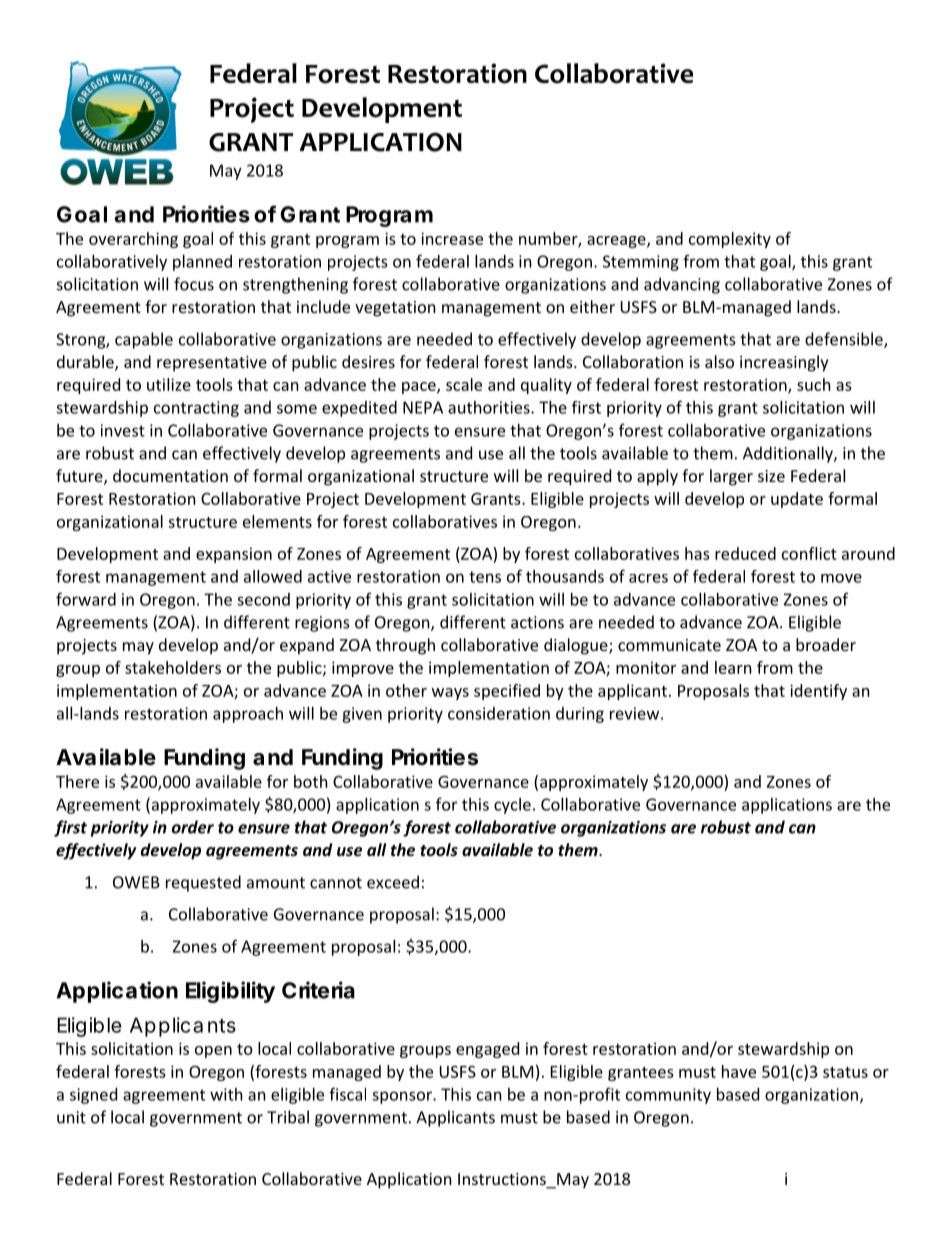 The image size is (952, 1233). I want to click on stakeholders, so click(173, 667).
